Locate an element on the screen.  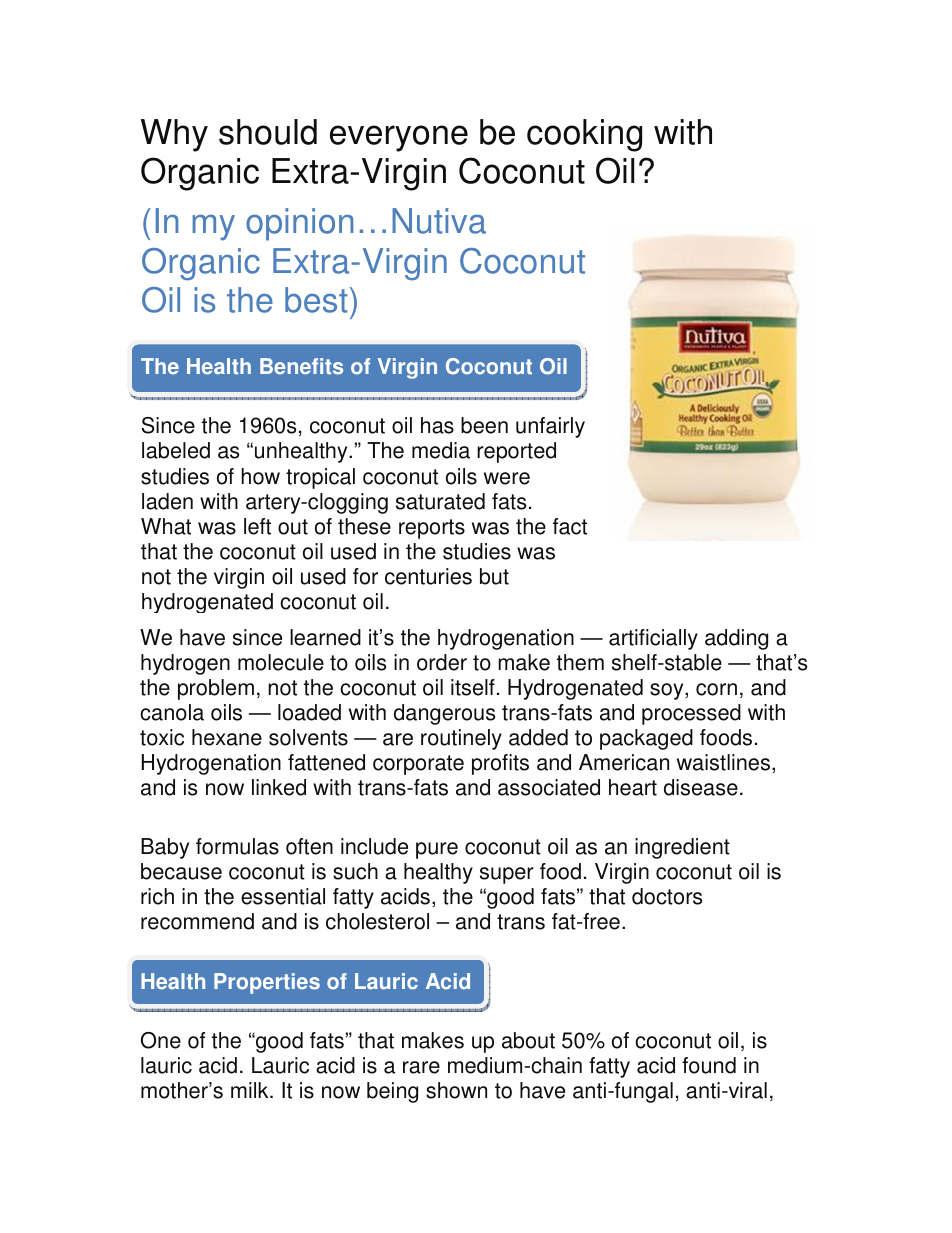
artificially is located at coordinates (653, 639).
